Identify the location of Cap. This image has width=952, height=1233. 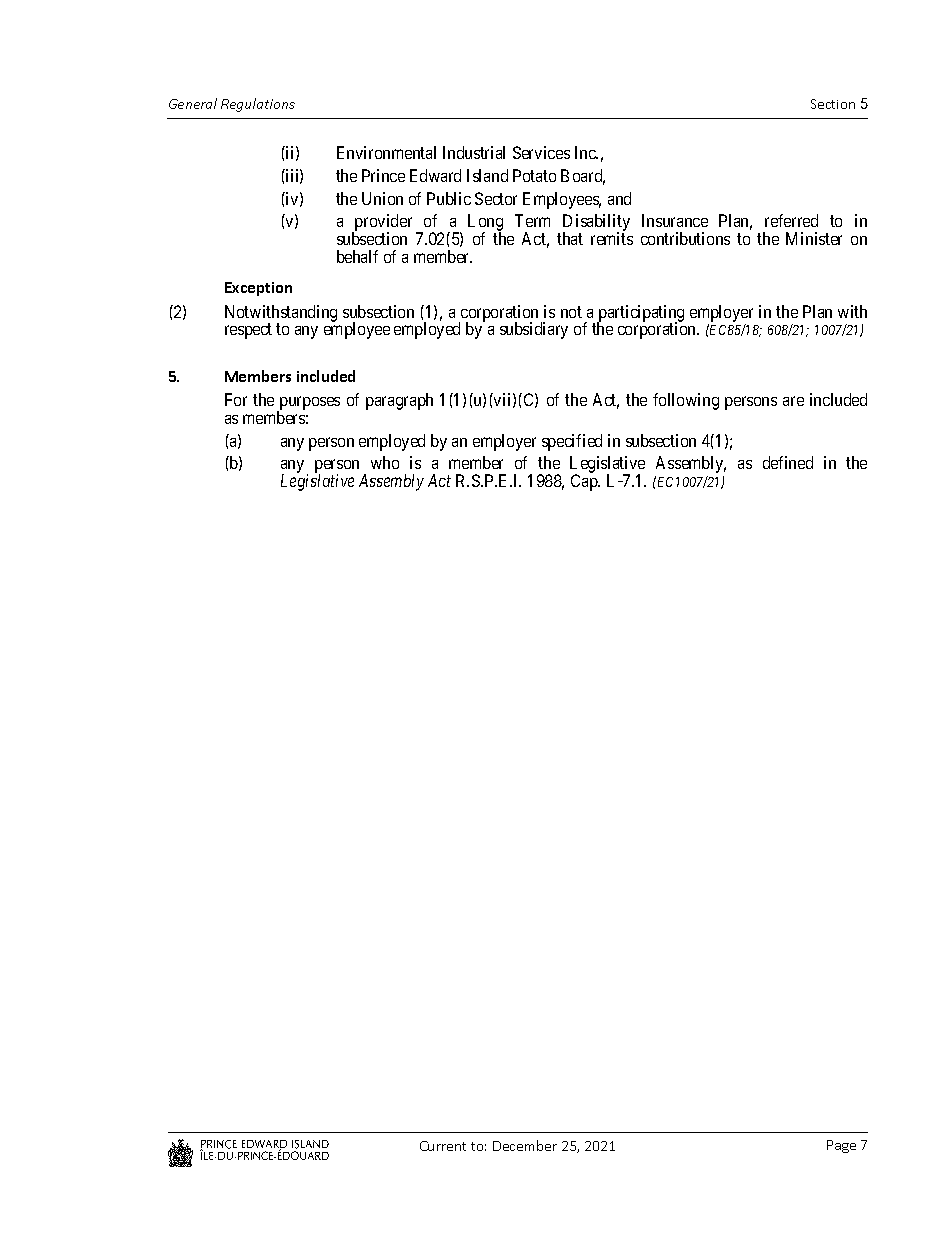
(585, 482).
